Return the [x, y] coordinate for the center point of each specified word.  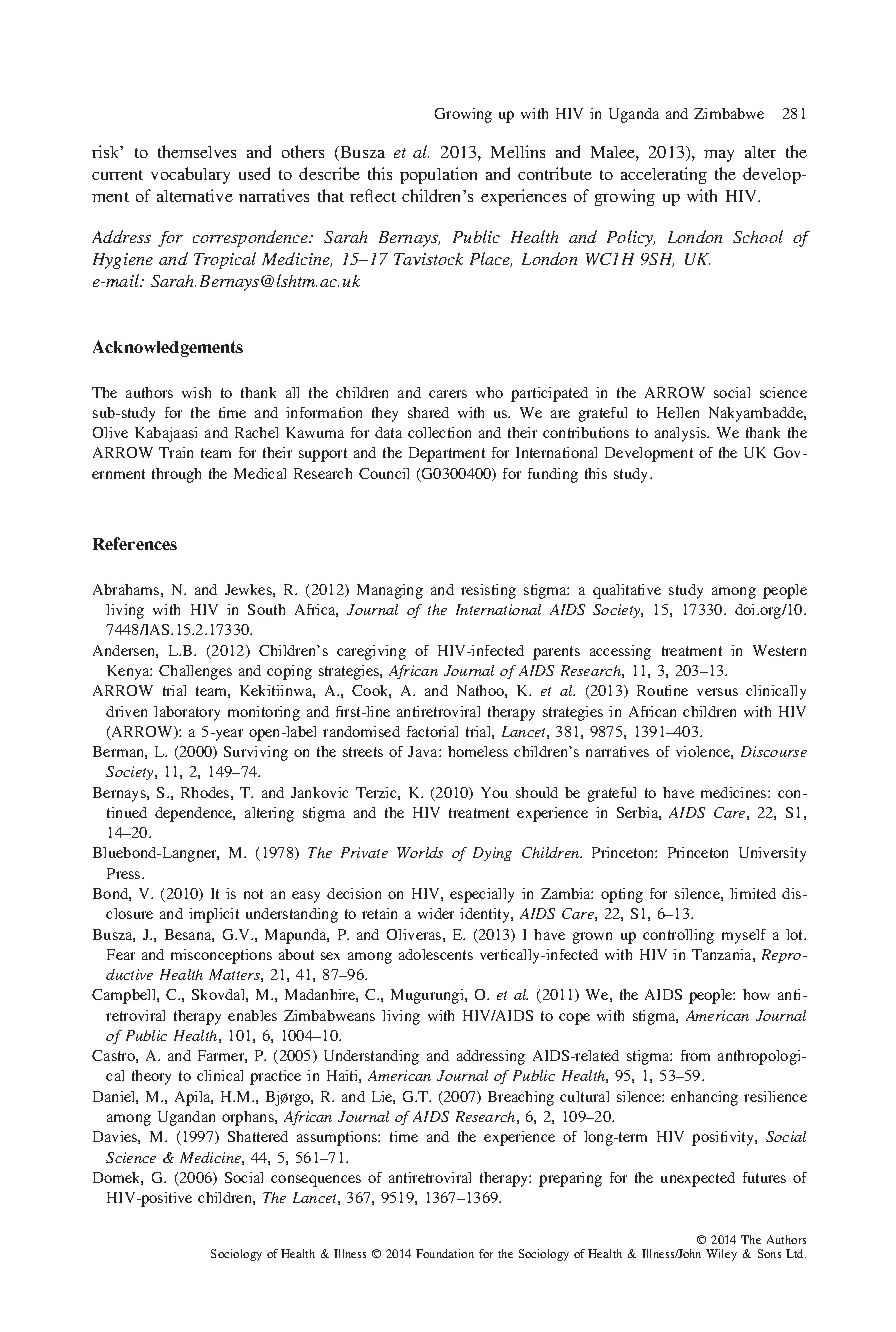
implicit [214, 915]
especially [482, 895]
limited [753, 893]
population [438, 175]
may [719, 156]
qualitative [627, 591]
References [135, 543]
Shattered [258, 1136]
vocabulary [190, 175]
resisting [488, 591]
